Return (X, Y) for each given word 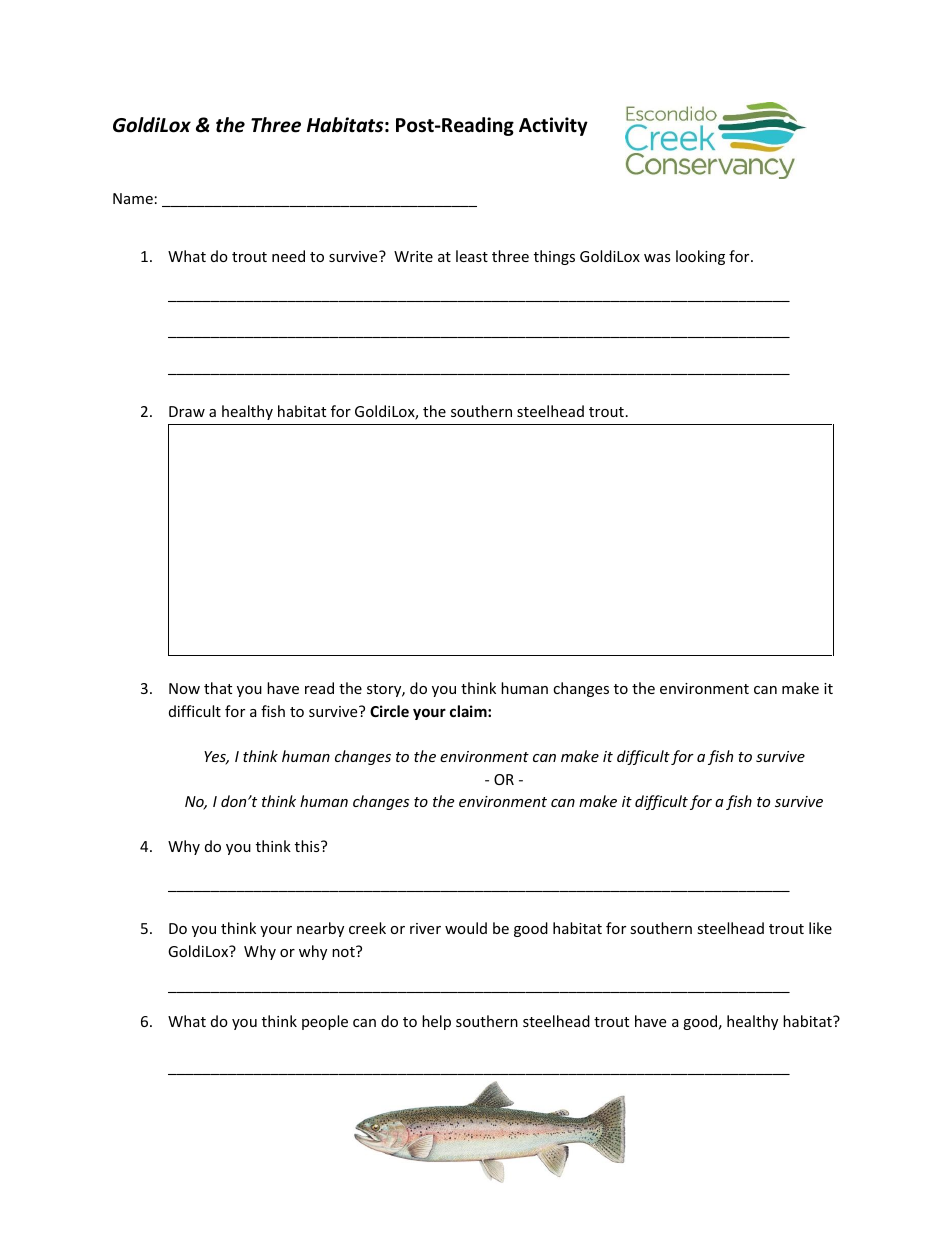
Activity (553, 126)
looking (700, 257)
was (657, 258)
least (472, 256)
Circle (389, 711)
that (218, 688)
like (820, 928)
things (554, 257)
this (308, 846)
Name (133, 198)
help (436, 1022)
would (466, 928)
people (325, 1022)
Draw (187, 411)
